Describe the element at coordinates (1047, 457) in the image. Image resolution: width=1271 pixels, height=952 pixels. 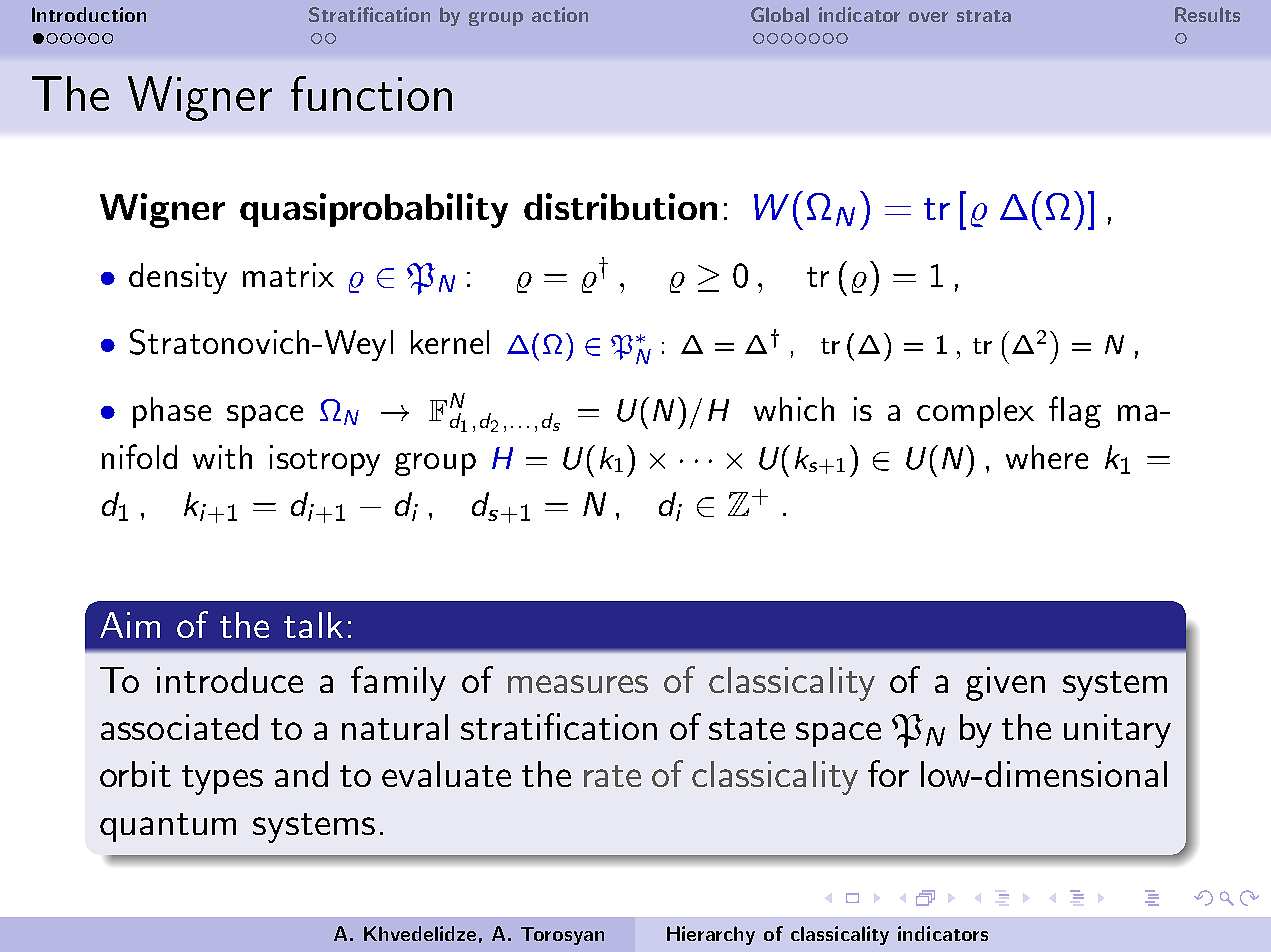
I see `where` at that location.
